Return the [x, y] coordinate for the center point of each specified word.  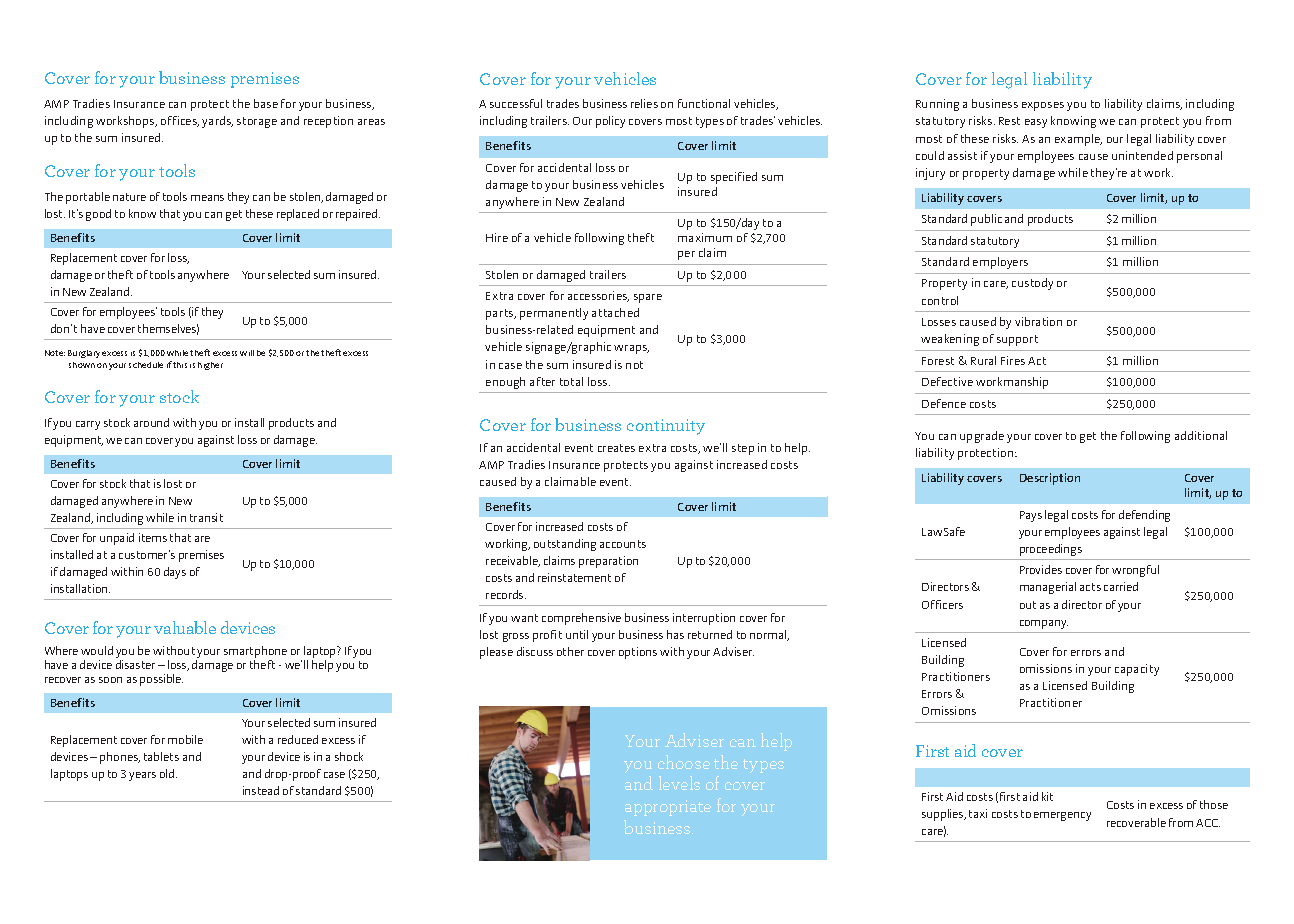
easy [1036, 123]
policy [610, 122]
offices [180, 121]
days [175, 573]
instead [261, 790]
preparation [608, 562]
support [1017, 340]
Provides [1041, 569]
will [247, 353]
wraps [631, 349]
